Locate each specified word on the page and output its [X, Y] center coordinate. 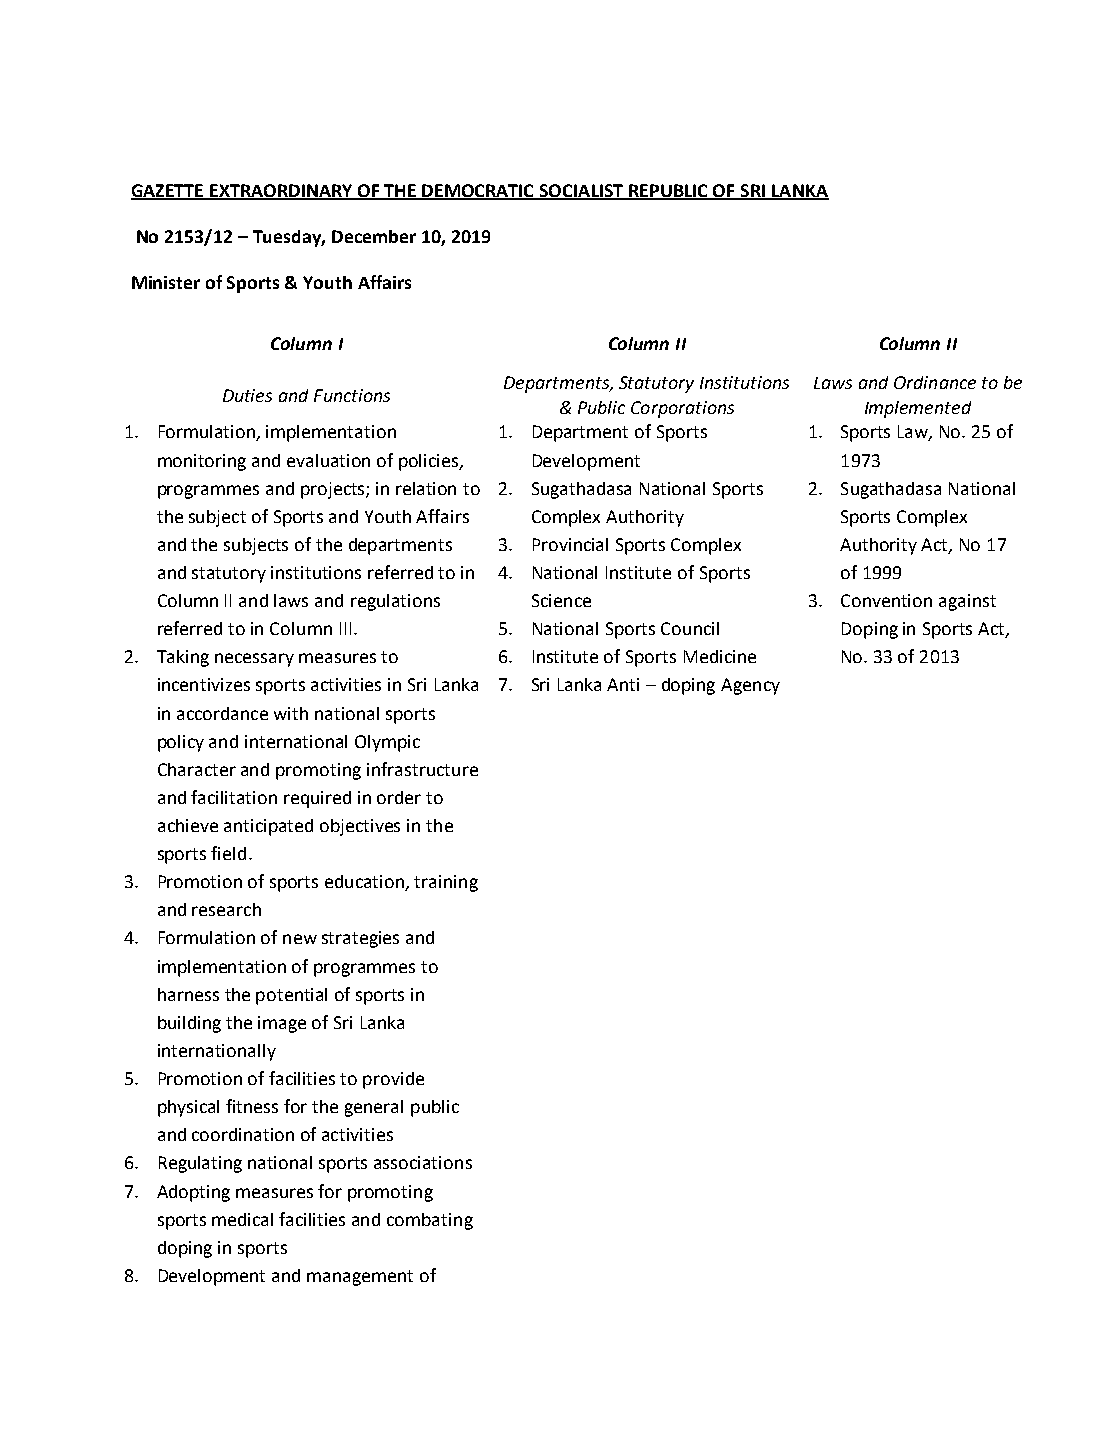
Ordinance [935, 382]
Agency [750, 686]
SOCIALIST [582, 191]
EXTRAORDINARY [282, 191]
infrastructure [422, 769]
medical [242, 1219]
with [291, 713]
